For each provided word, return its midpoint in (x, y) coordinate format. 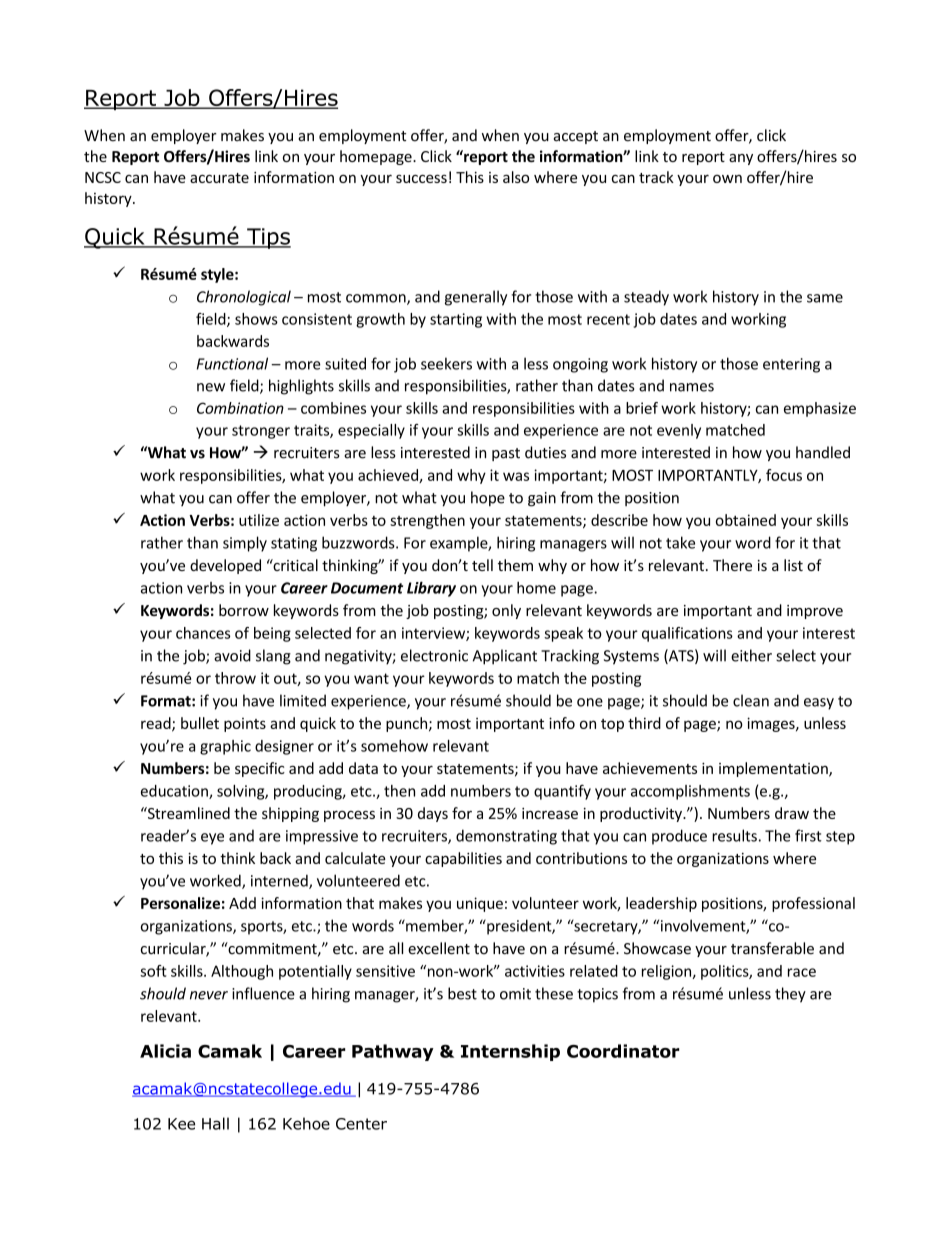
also (516, 177)
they (790, 995)
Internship (510, 1052)
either (751, 655)
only (506, 611)
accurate (219, 178)
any (741, 159)
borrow (244, 610)
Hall (215, 1123)
